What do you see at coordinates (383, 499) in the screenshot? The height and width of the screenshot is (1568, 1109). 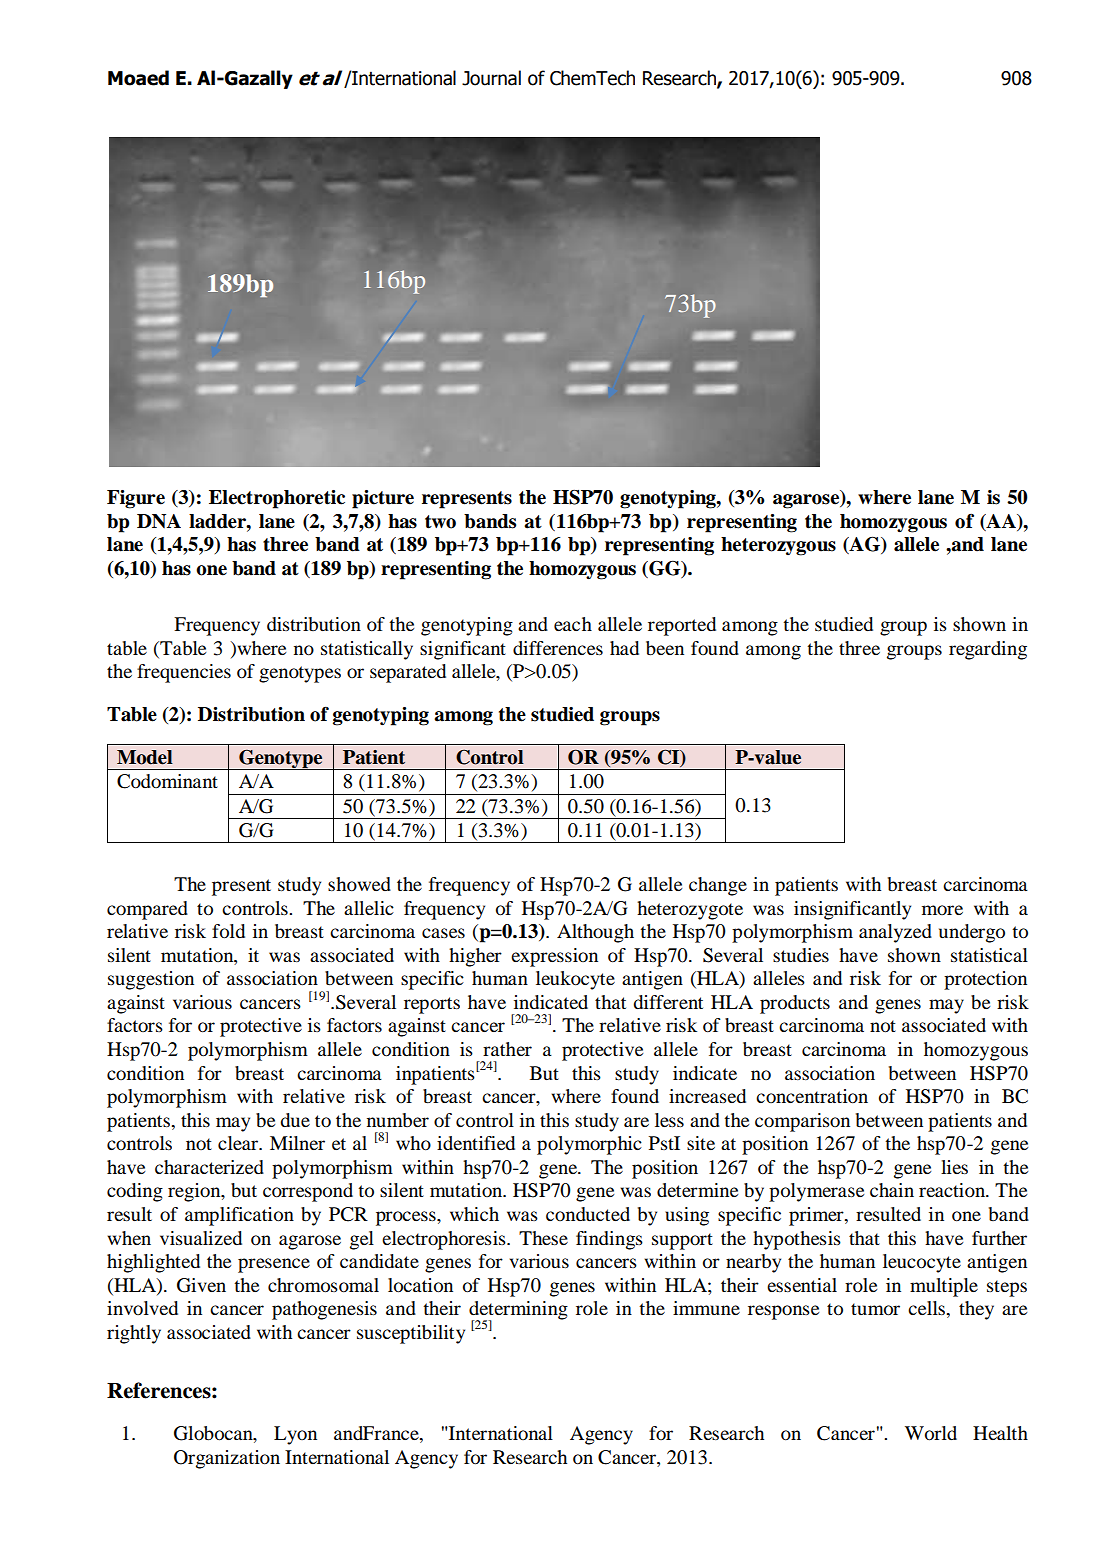 I see `picture` at bounding box center [383, 499].
